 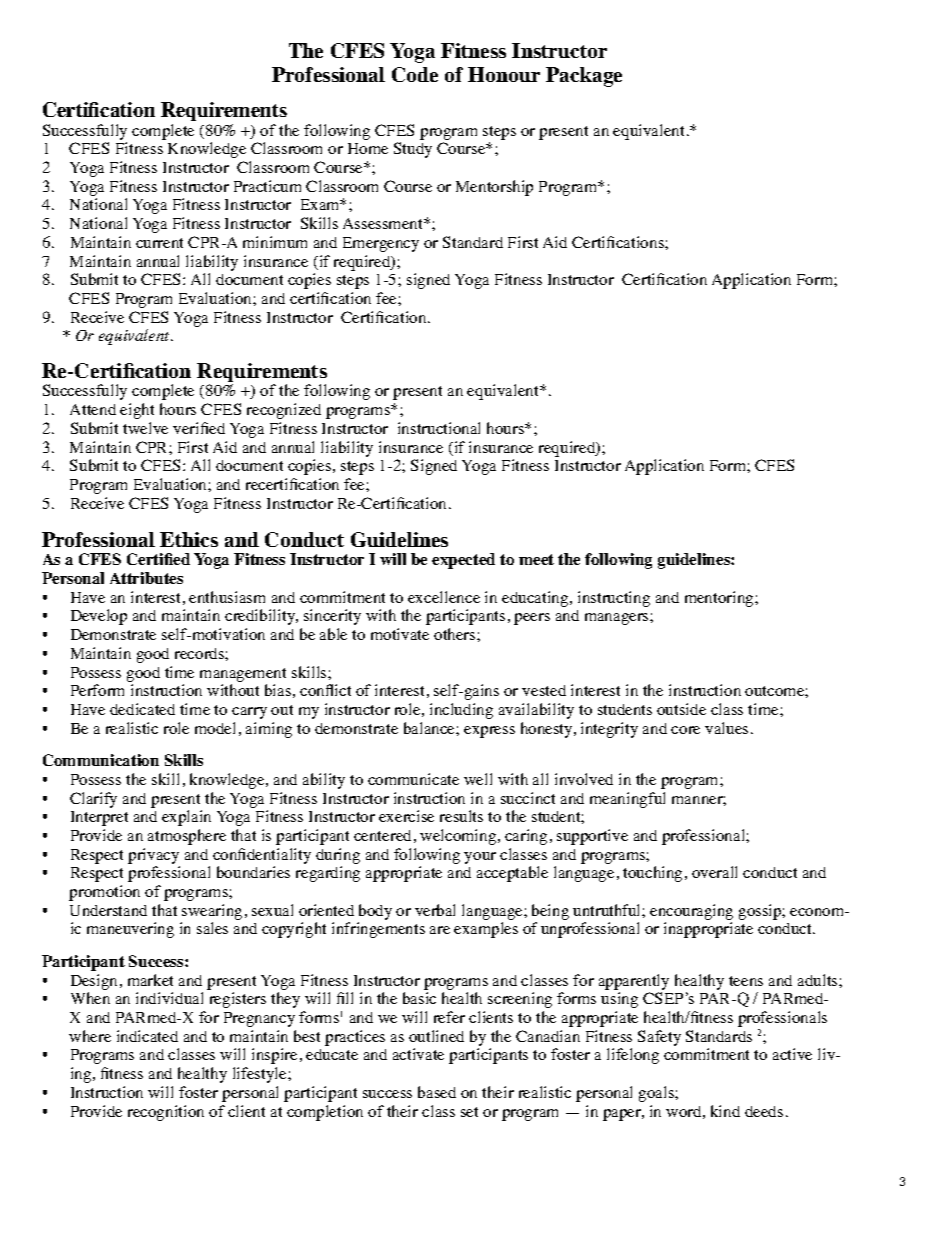 I want to click on mentoring, so click(x=720, y=599).
